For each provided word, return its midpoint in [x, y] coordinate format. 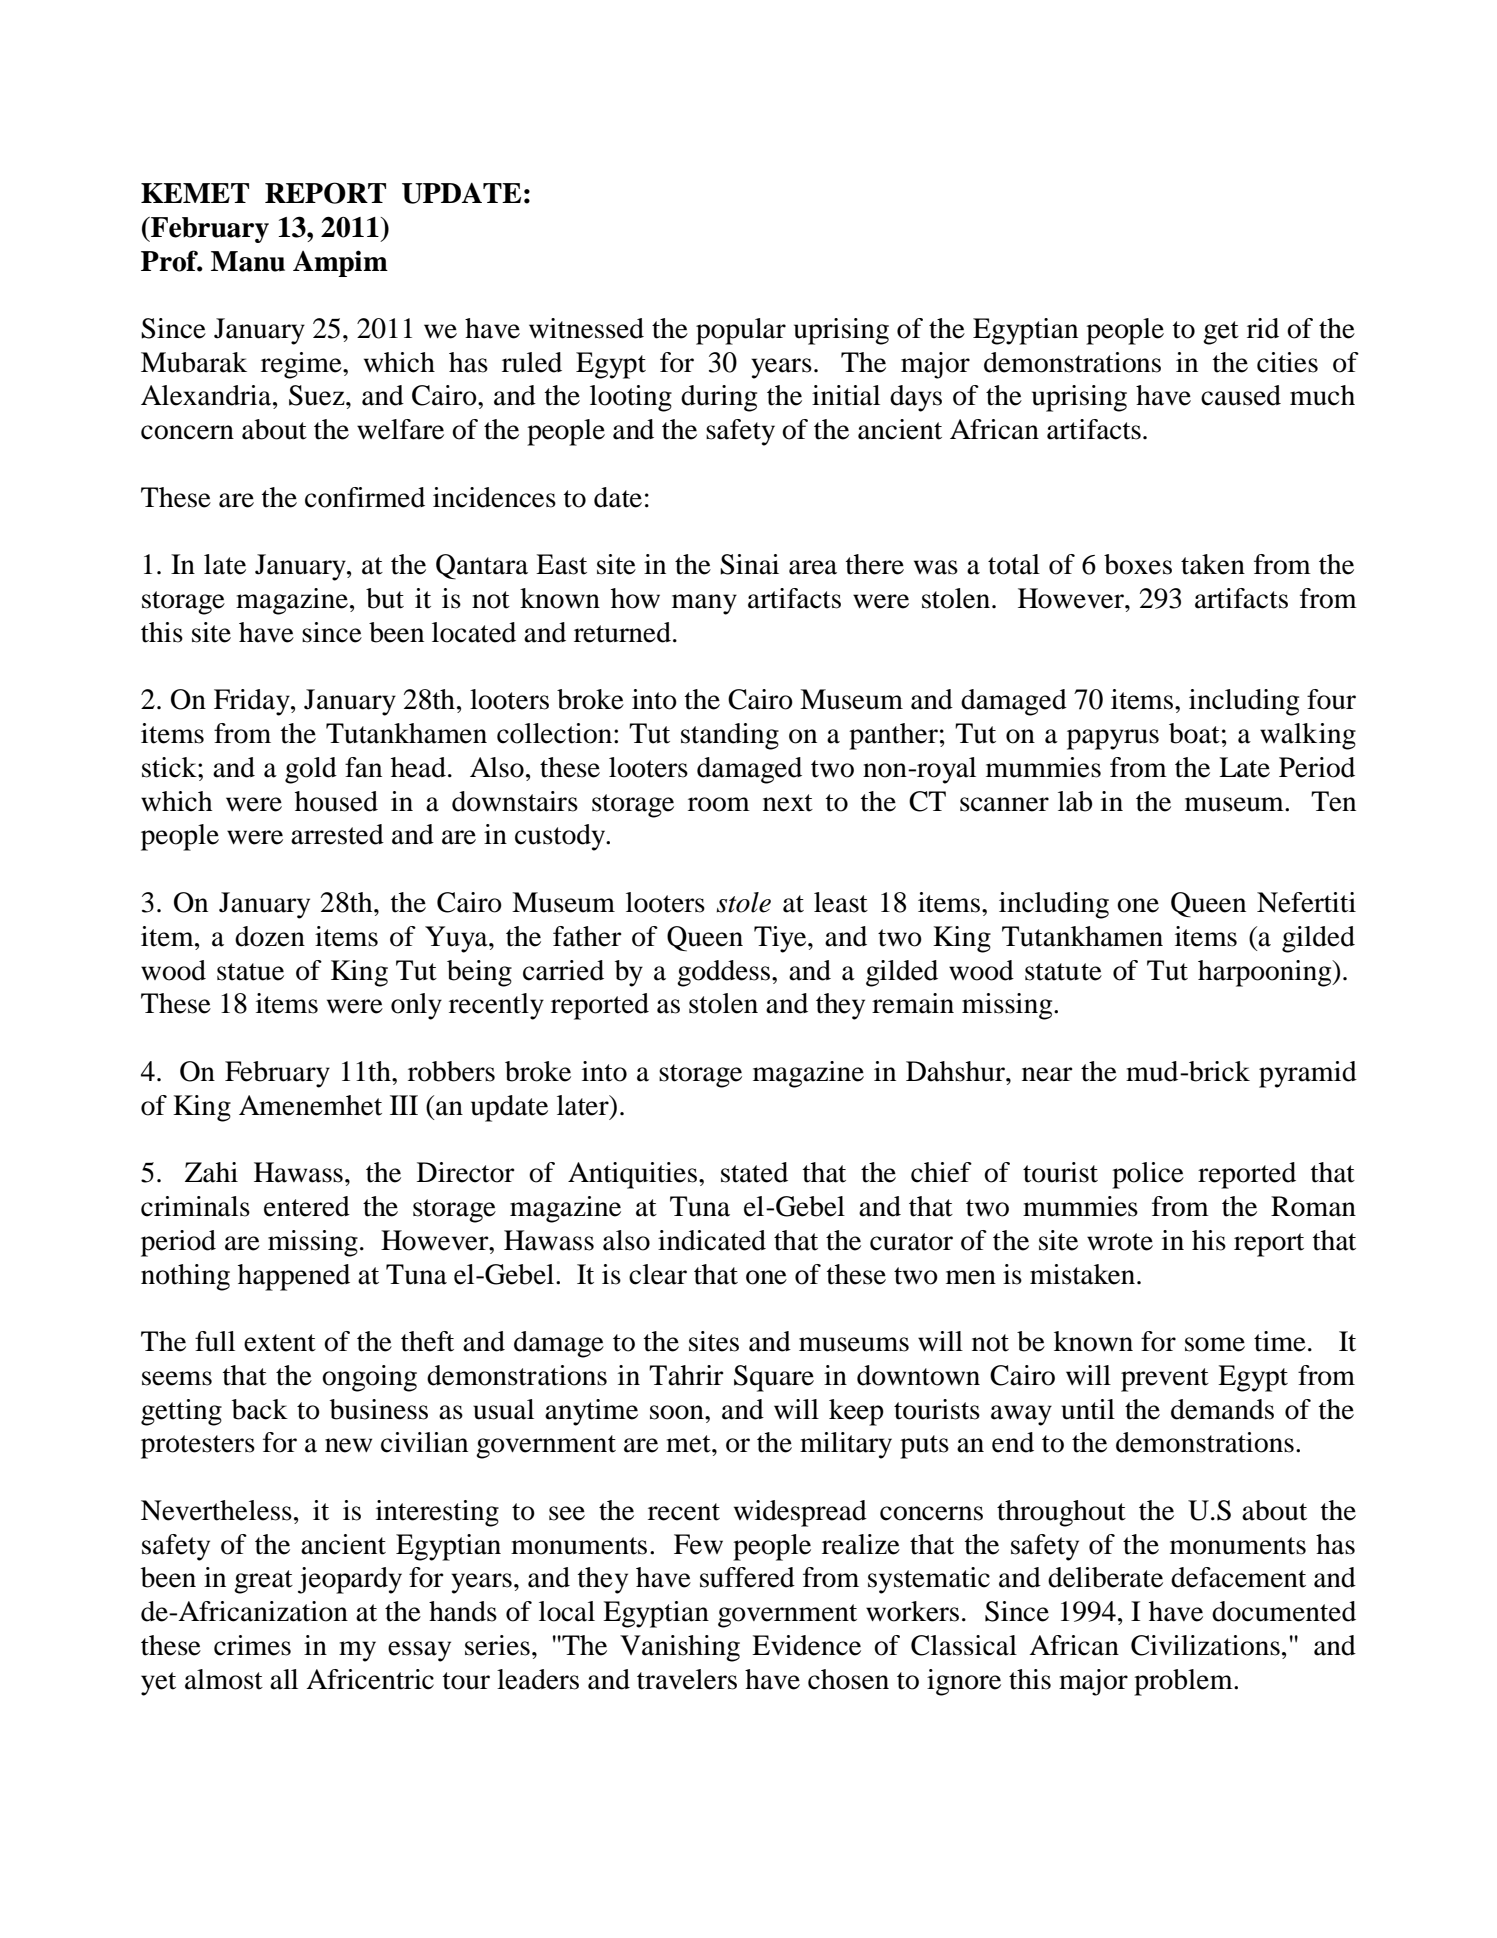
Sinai [749, 564]
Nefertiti [1306, 902]
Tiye [781, 939]
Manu [248, 261]
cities [1287, 362]
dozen [270, 936]
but [385, 598]
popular [741, 331]
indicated [712, 1240]
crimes [252, 1645]
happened [294, 1277]
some [1215, 1344]
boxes [1138, 564]
